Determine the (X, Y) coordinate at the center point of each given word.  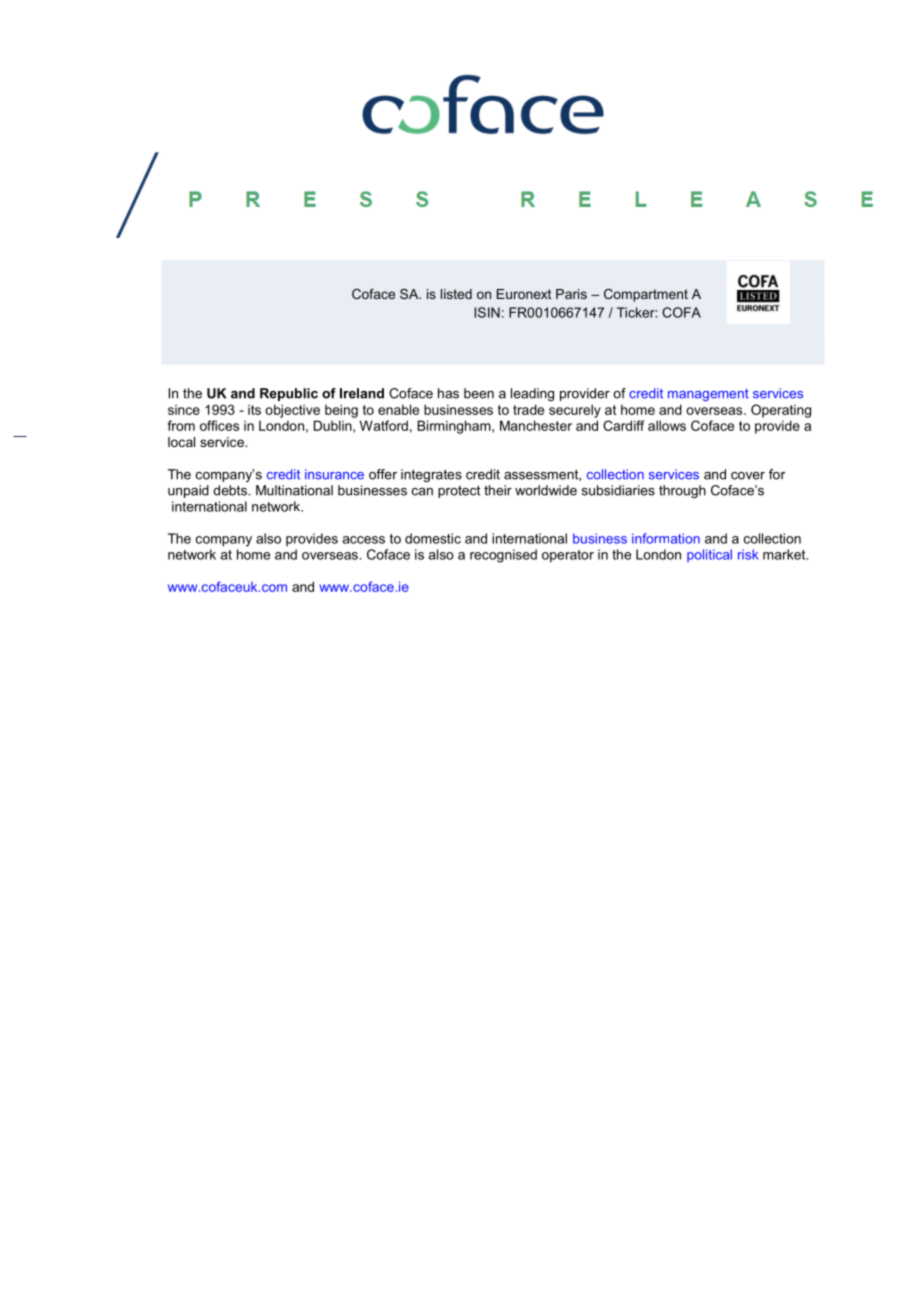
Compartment (646, 295)
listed (456, 294)
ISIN (487, 312)
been (479, 393)
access (363, 540)
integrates (431, 475)
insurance (334, 474)
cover (748, 476)
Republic (289, 394)
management (708, 395)
